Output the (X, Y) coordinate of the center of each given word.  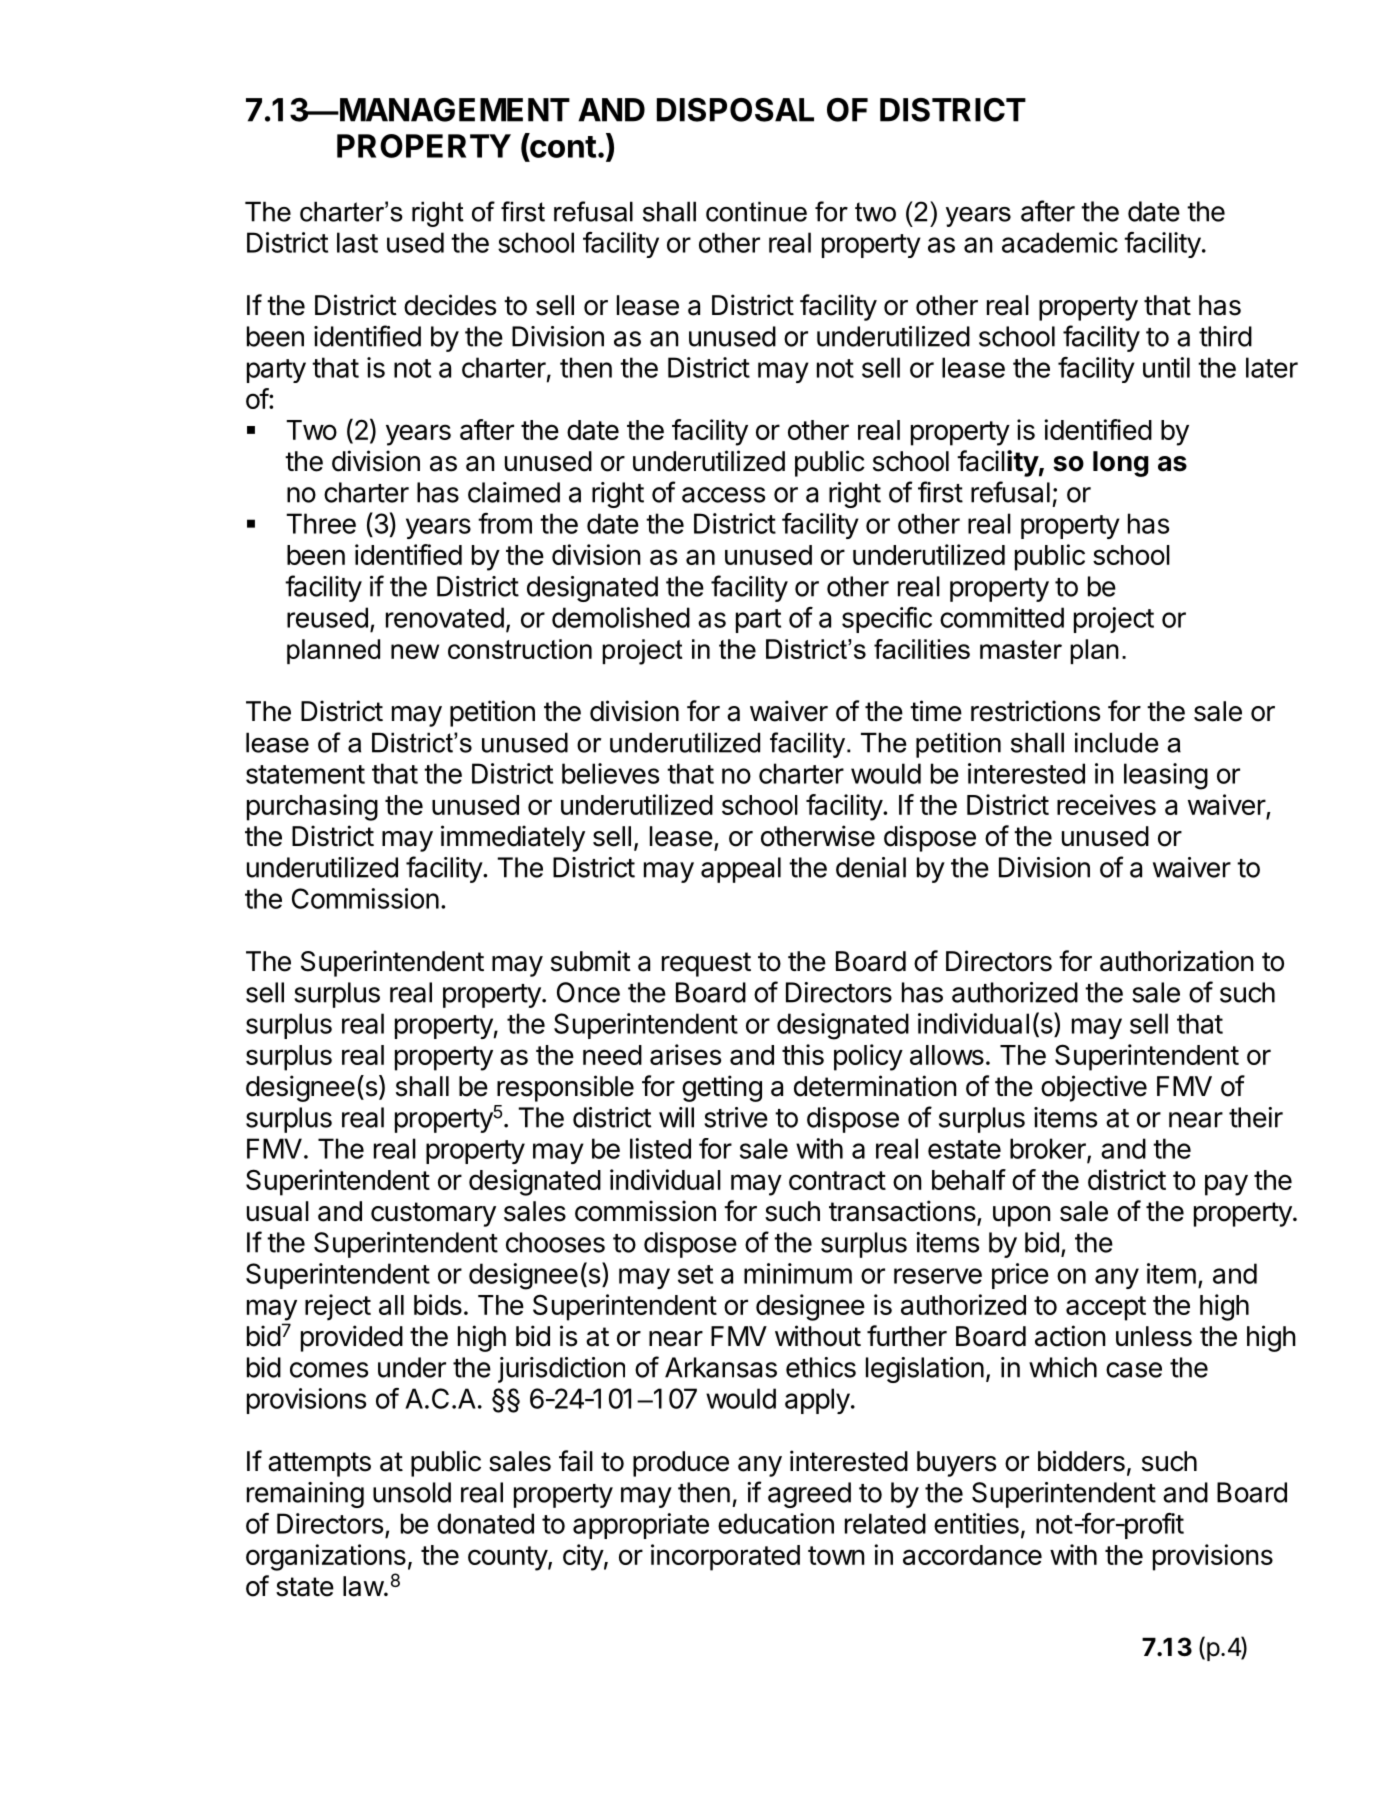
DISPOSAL (735, 110)
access (723, 495)
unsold (412, 1492)
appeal (741, 870)
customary (433, 1214)
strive (736, 1117)
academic (1060, 242)
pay (1226, 1185)
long (1121, 464)
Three (321, 523)
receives (1106, 804)
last (357, 242)
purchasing (312, 807)
